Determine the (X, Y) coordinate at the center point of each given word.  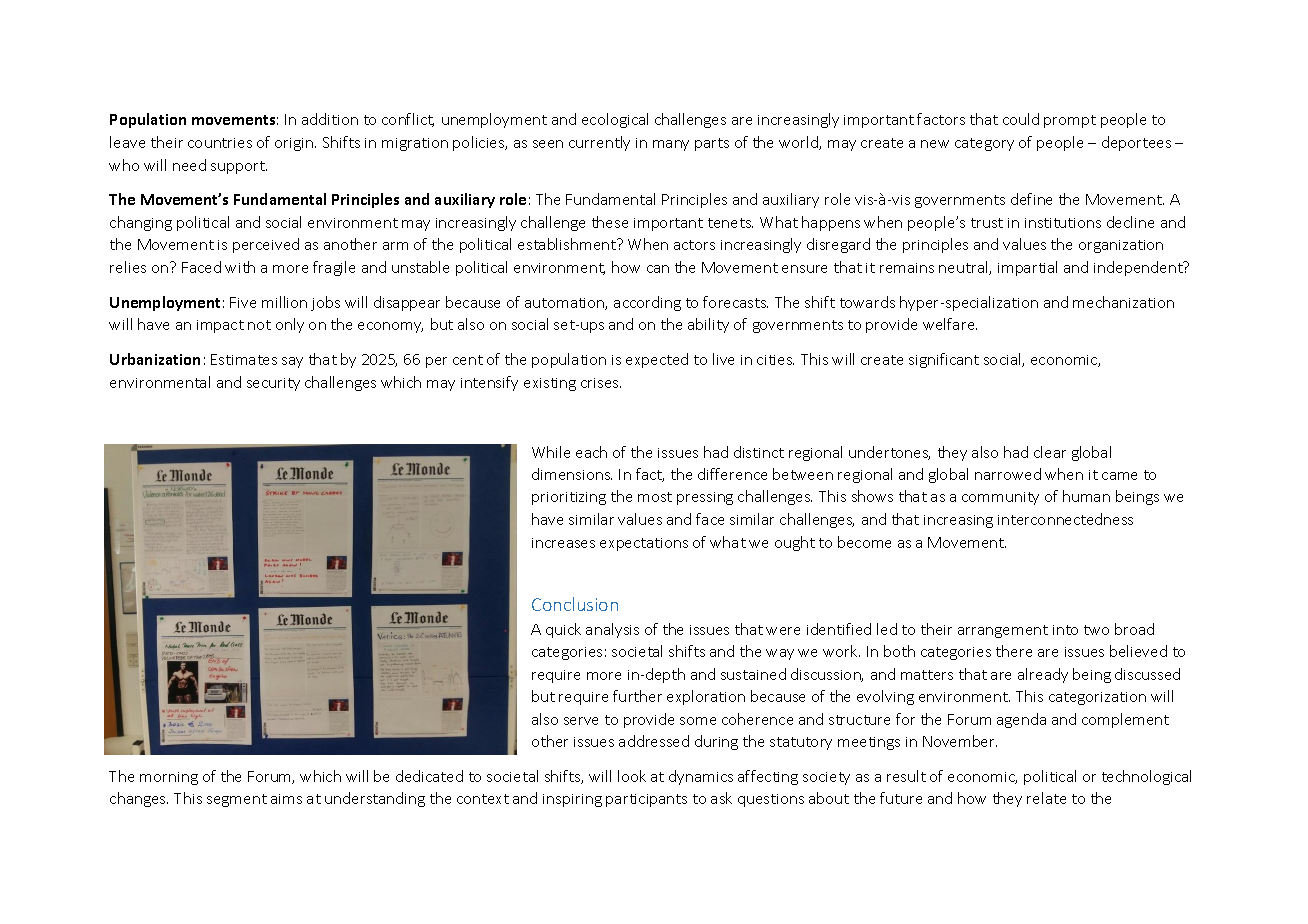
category (984, 144)
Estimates (244, 359)
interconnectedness (1065, 519)
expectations (644, 544)
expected (657, 360)
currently (599, 143)
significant (944, 360)
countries (220, 143)
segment (237, 800)
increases (563, 543)
